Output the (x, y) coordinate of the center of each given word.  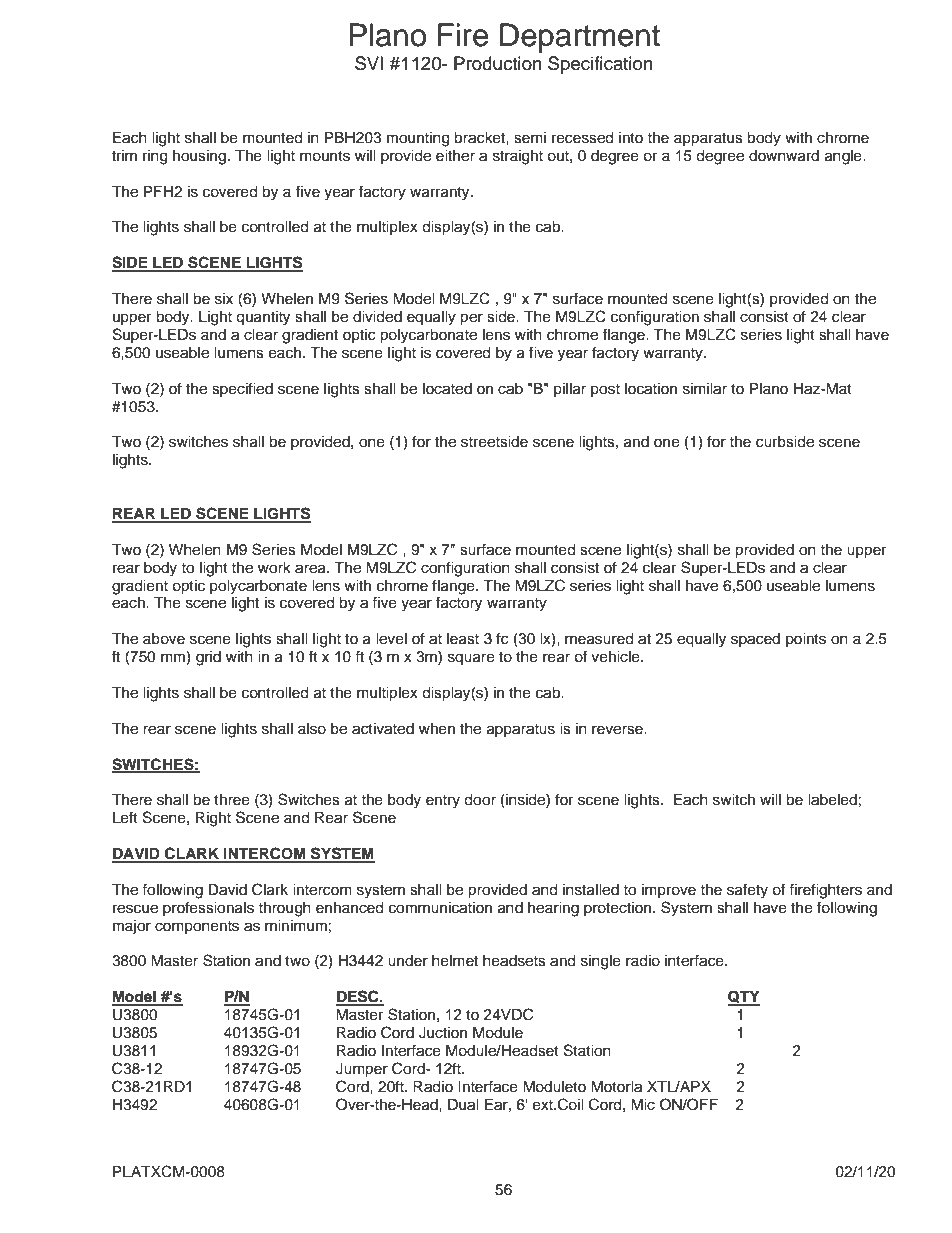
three (232, 800)
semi (530, 138)
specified (242, 389)
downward (784, 156)
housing (199, 157)
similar (705, 389)
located (447, 389)
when (437, 729)
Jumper (362, 1070)
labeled (832, 800)
